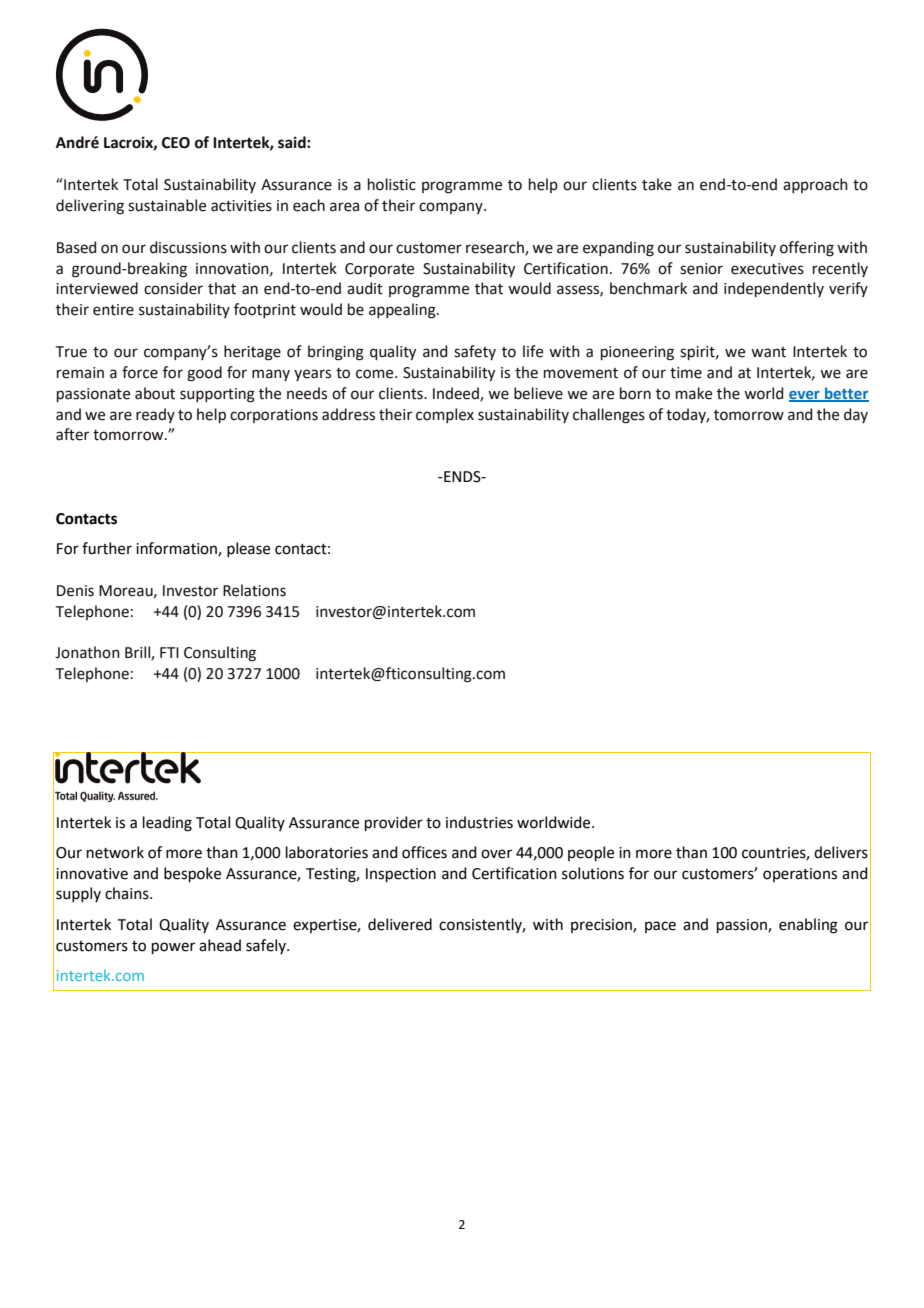 The height and width of the page is (1308, 924). What do you see at coordinates (392, 184) in the page?
I see `holistic` at bounding box center [392, 184].
